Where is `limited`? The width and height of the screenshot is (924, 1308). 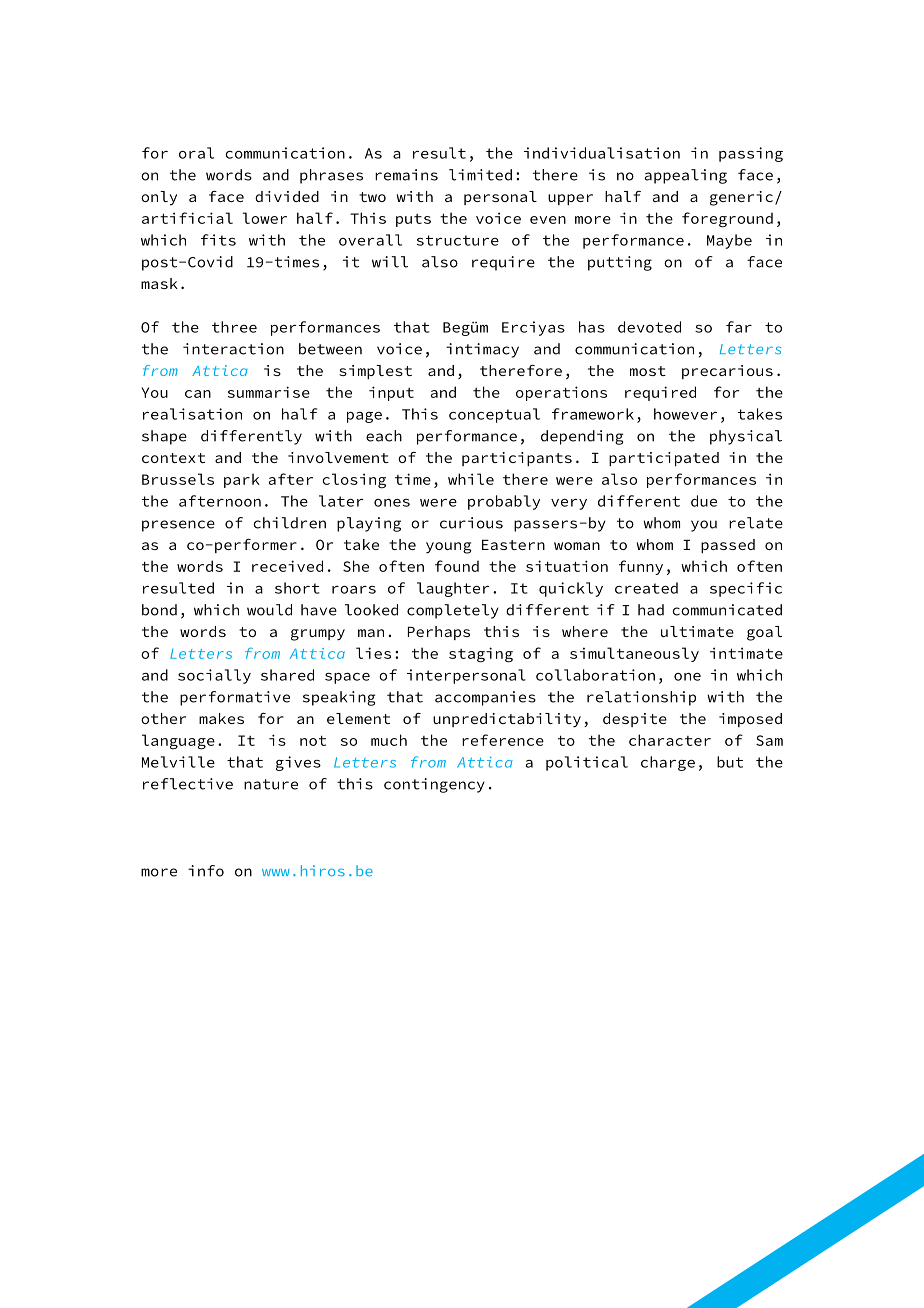
limited is located at coordinates (480, 175).
